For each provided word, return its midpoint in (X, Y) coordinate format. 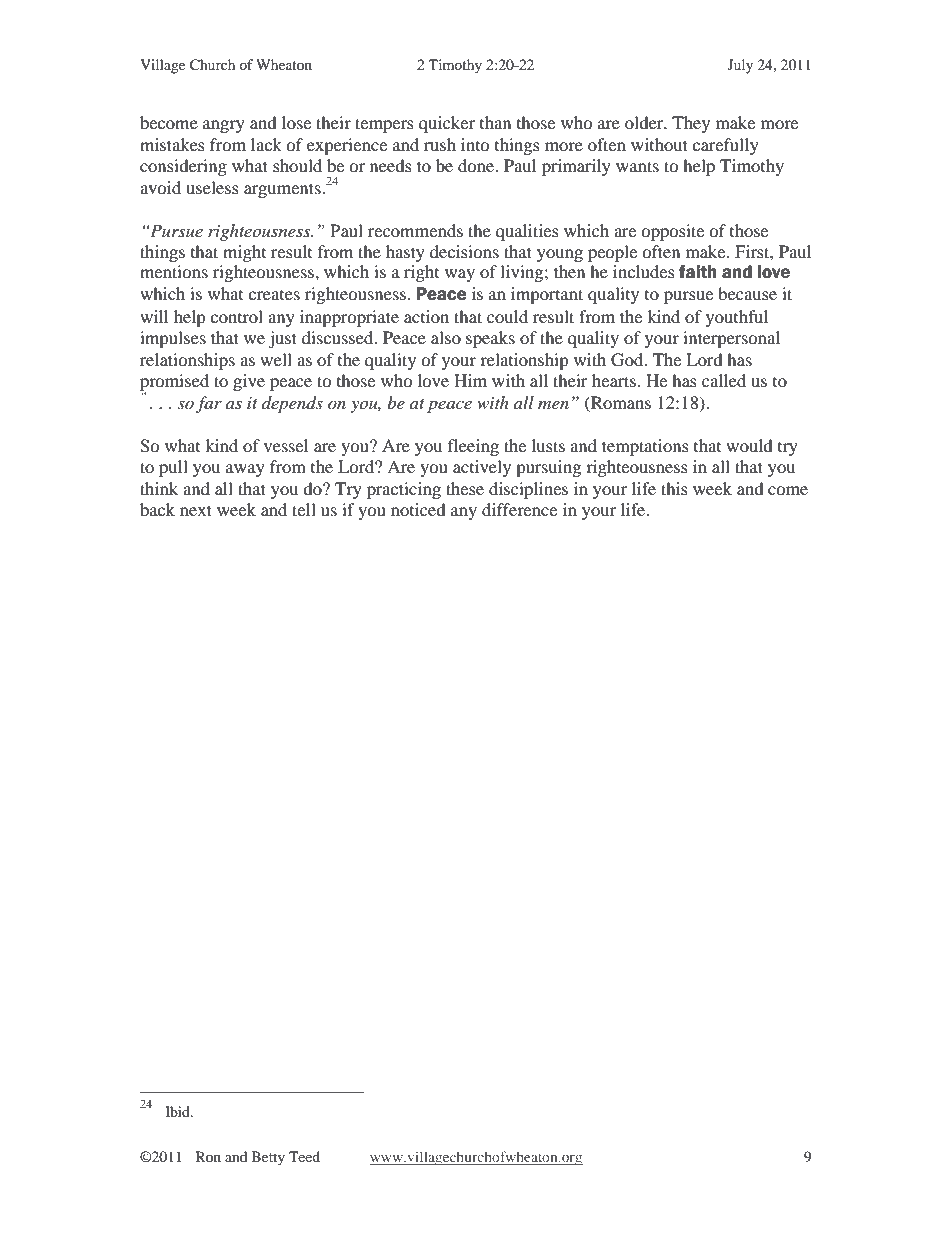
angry (224, 126)
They (691, 124)
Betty (268, 1158)
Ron (208, 1156)
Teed (304, 1156)
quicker (447, 124)
